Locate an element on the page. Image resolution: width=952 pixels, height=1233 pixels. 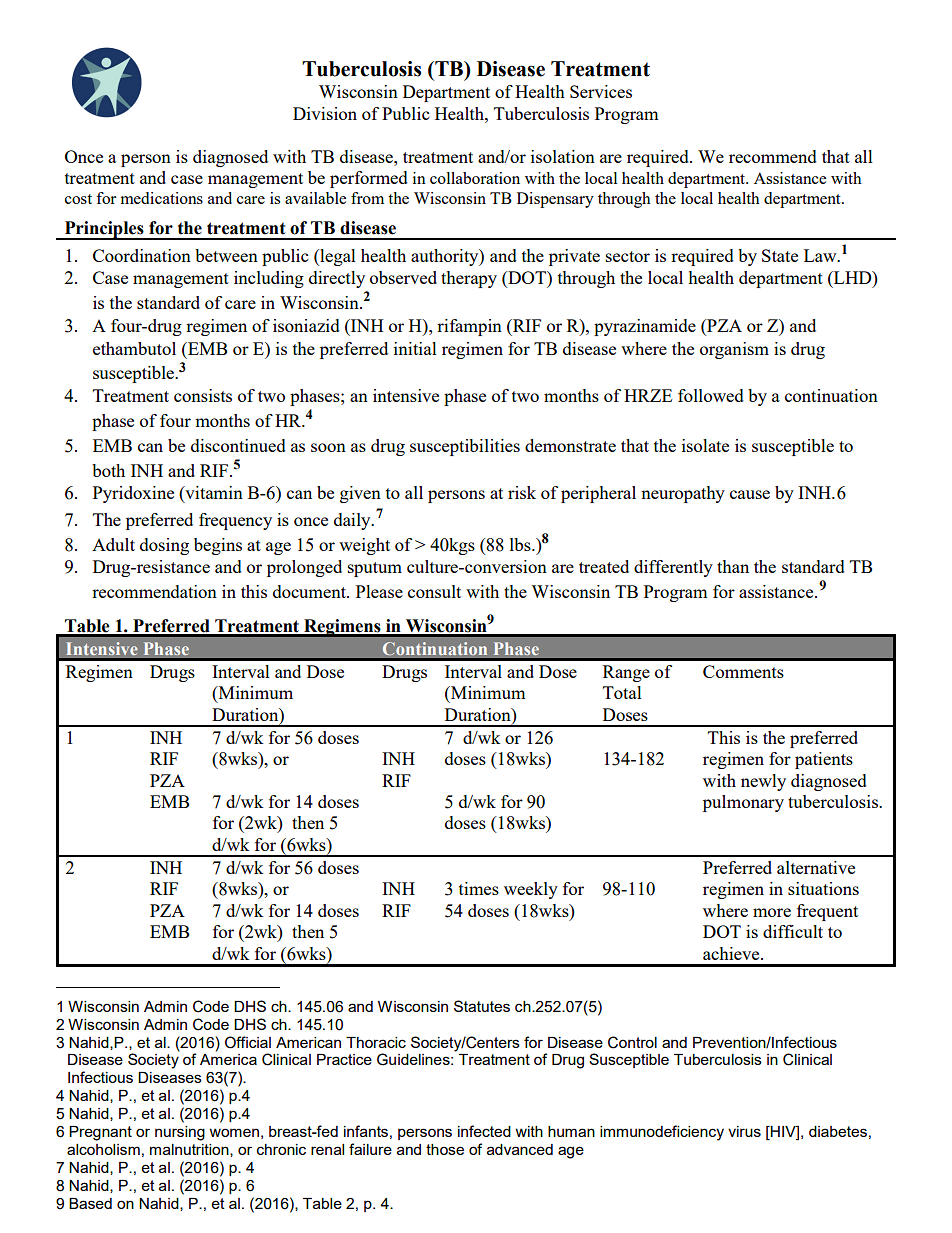
medications is located at coordinates (162, 198).
